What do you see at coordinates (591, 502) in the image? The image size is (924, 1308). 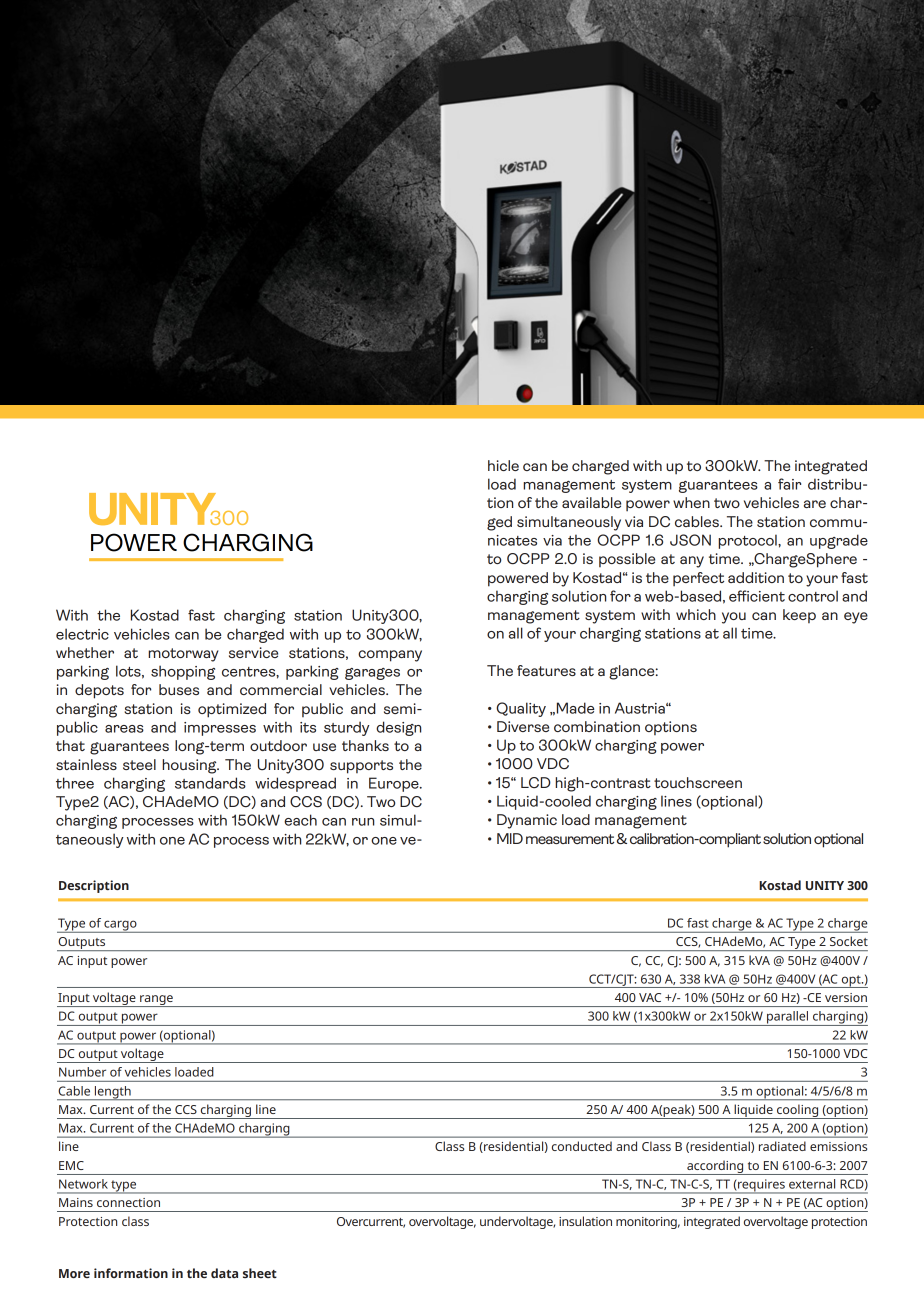 I see `available` at bounding box center [591, 502].
